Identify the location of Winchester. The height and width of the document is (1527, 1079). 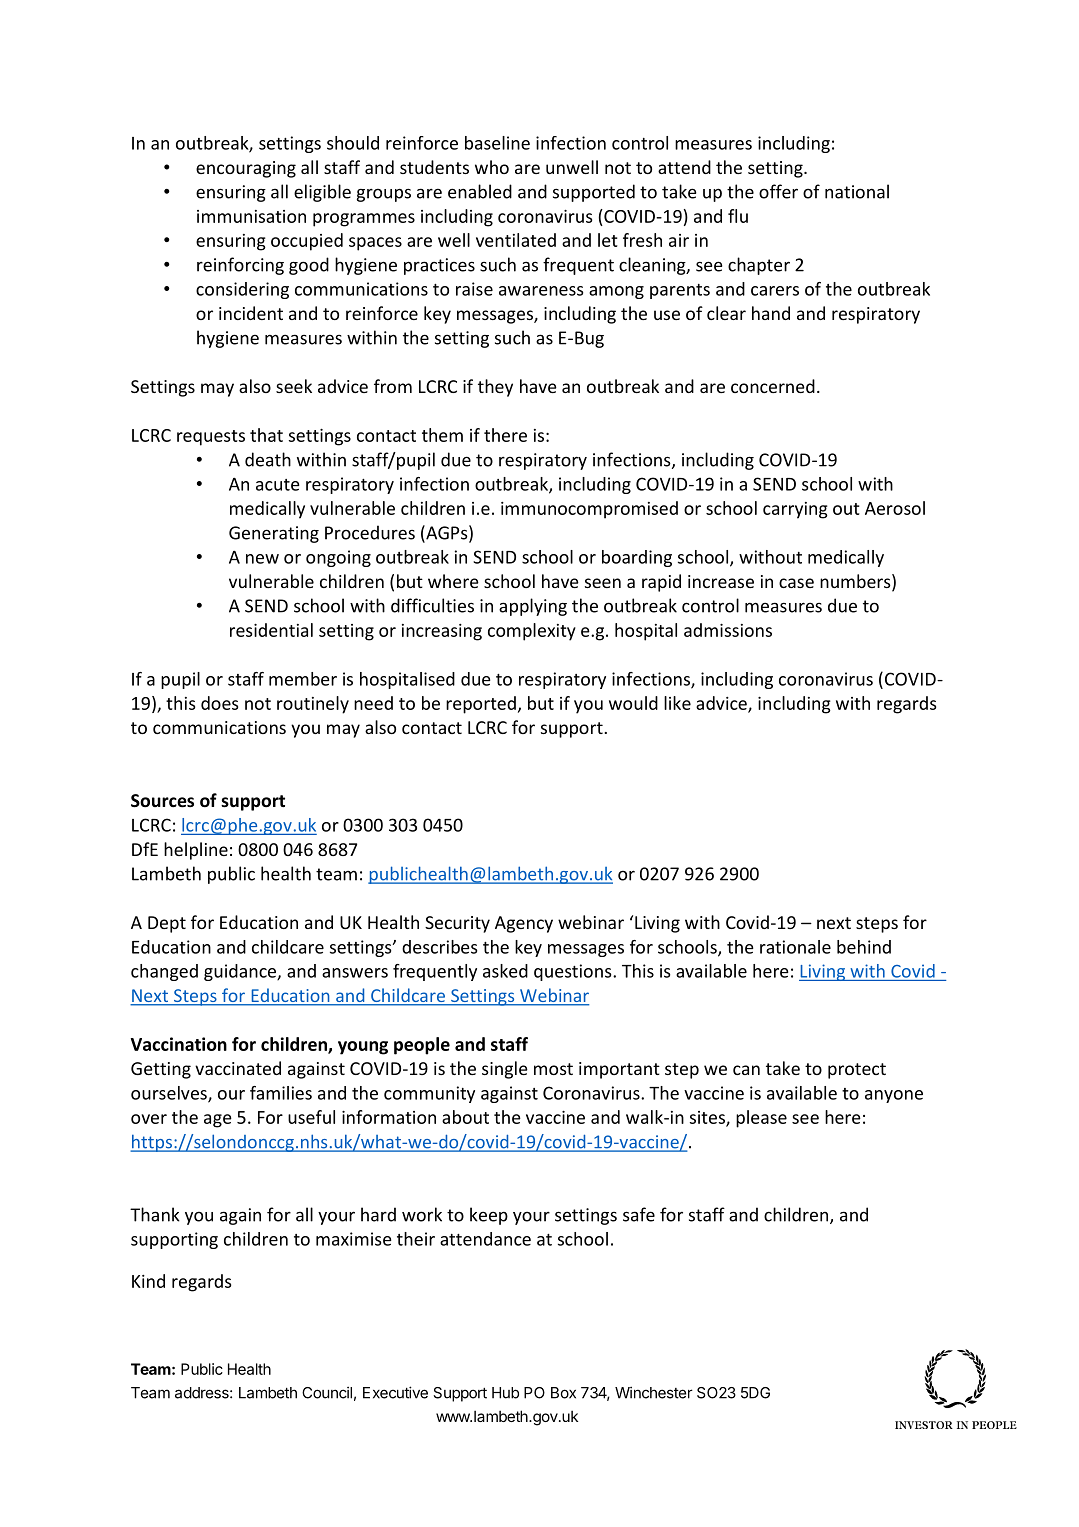
(654, 1392).
